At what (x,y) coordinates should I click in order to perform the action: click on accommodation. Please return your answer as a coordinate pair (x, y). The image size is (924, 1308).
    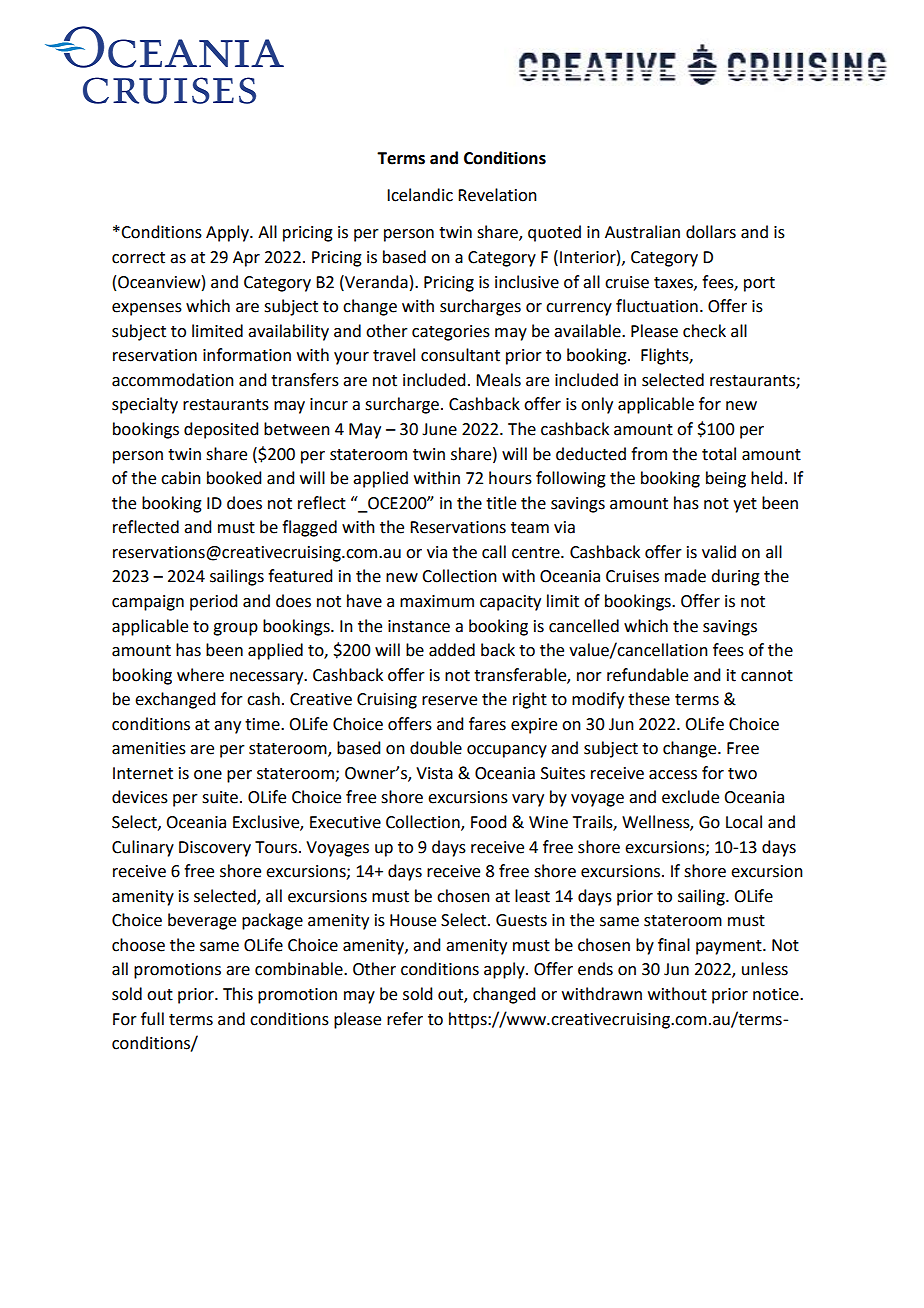
    Looking at the image, I should click on (173, 380).
